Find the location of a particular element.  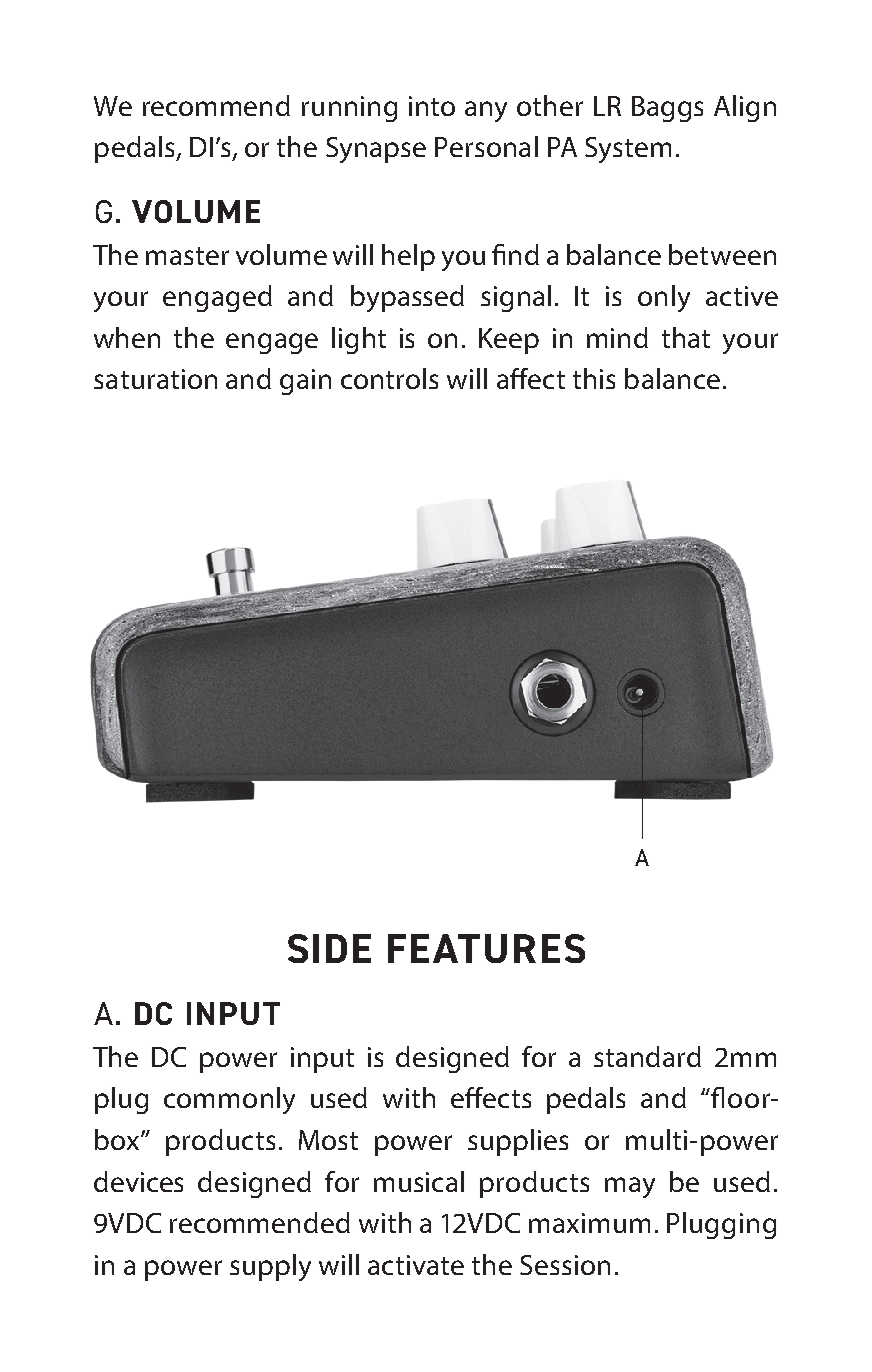

saturation is located at coordinates (155, 379).
